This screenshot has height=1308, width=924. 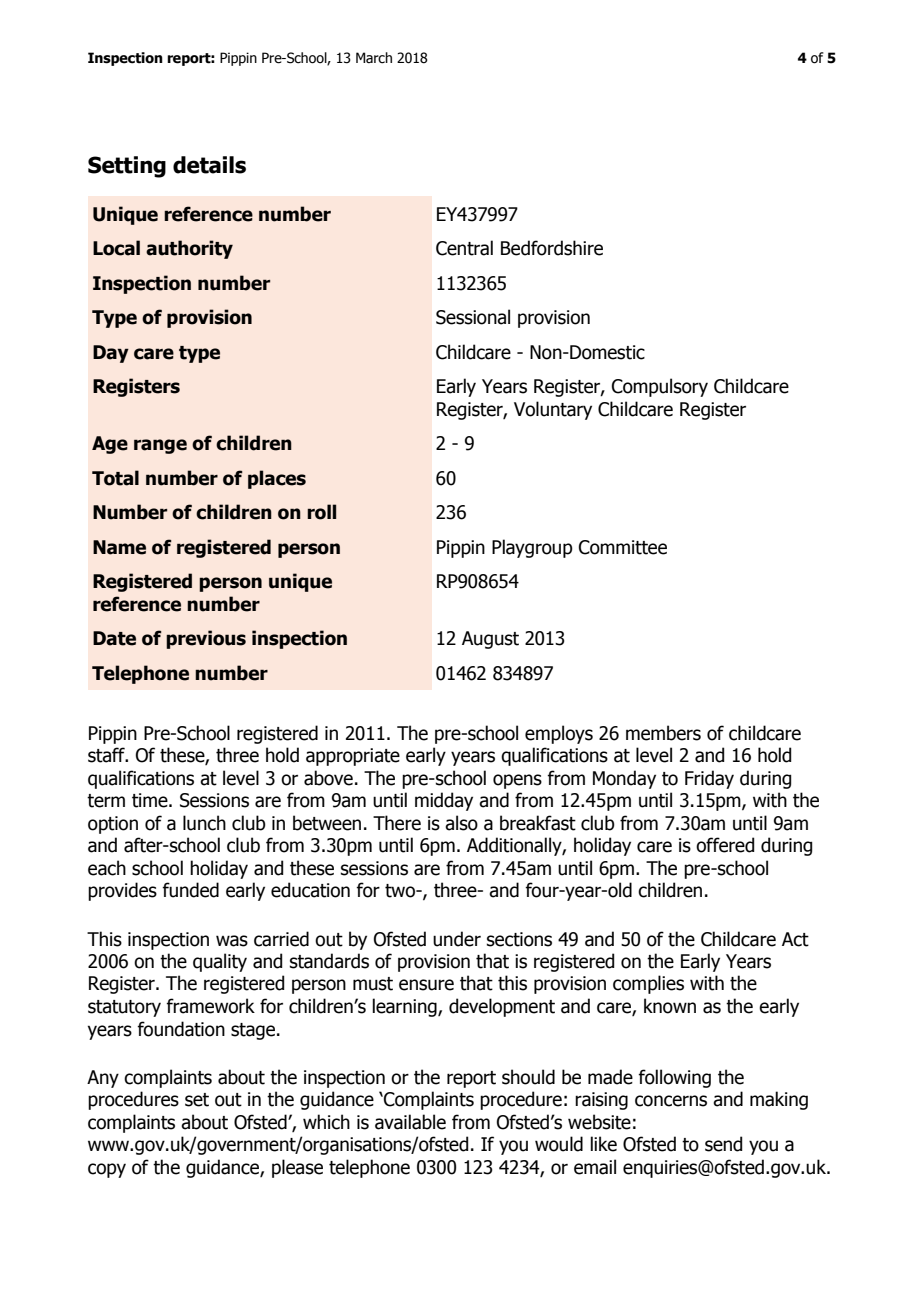 What do you see at coordinates (552, 248) in the screenshot?
I see `Bedfordshire` at bounding box center [552, 248].
